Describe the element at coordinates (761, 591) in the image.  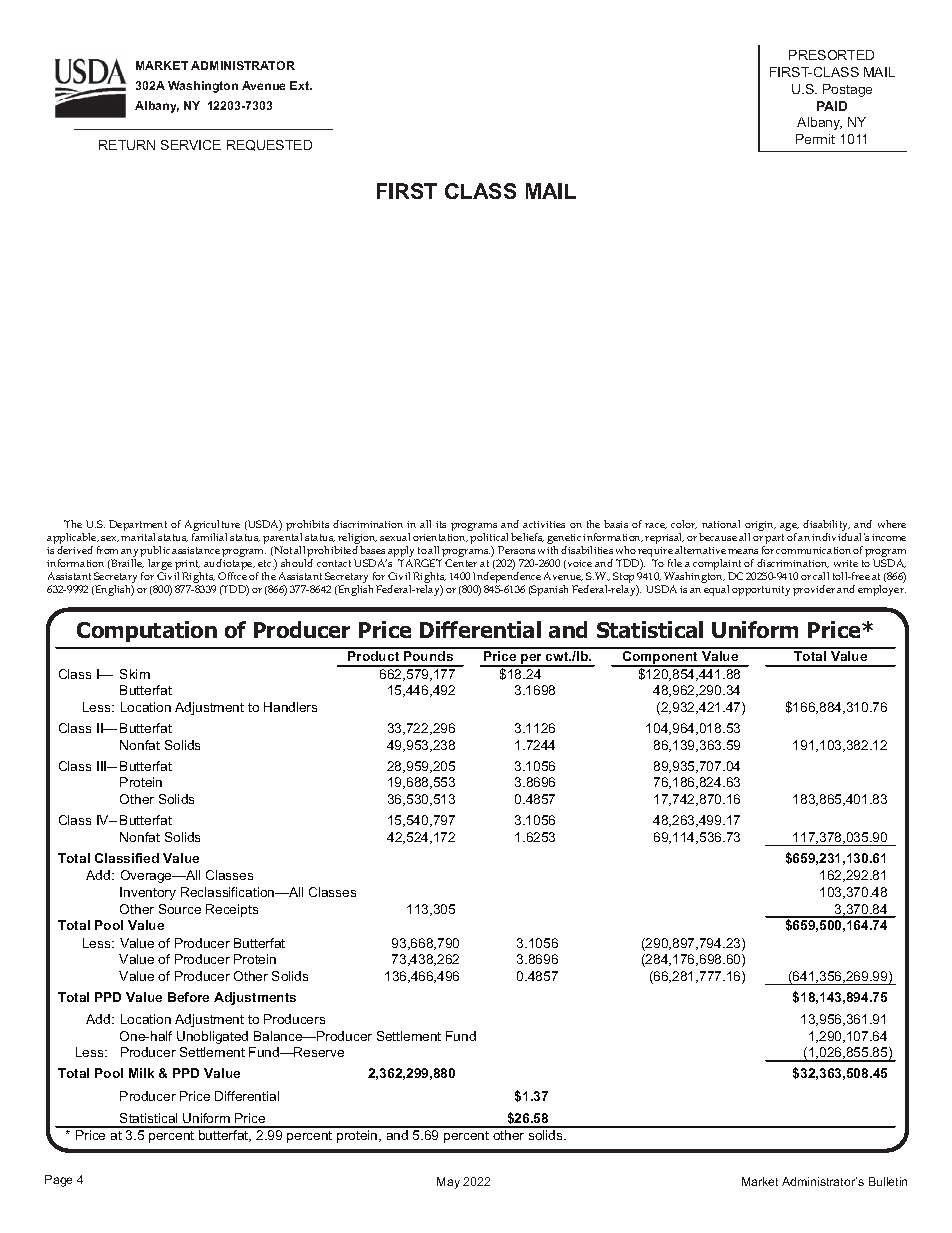
I see `opportunity` at that location.
